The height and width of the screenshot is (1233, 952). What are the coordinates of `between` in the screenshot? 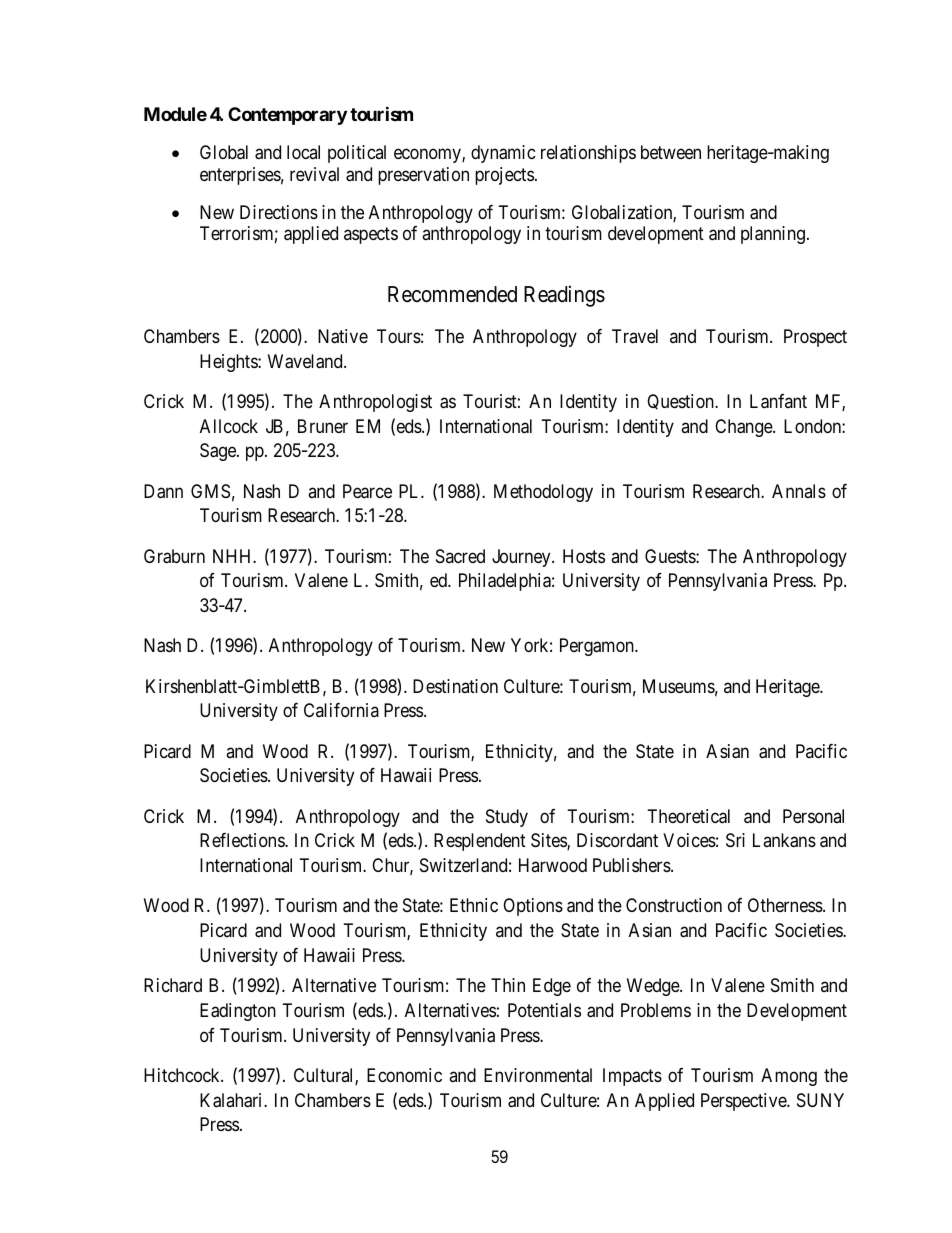 It's located at (671, 152).
